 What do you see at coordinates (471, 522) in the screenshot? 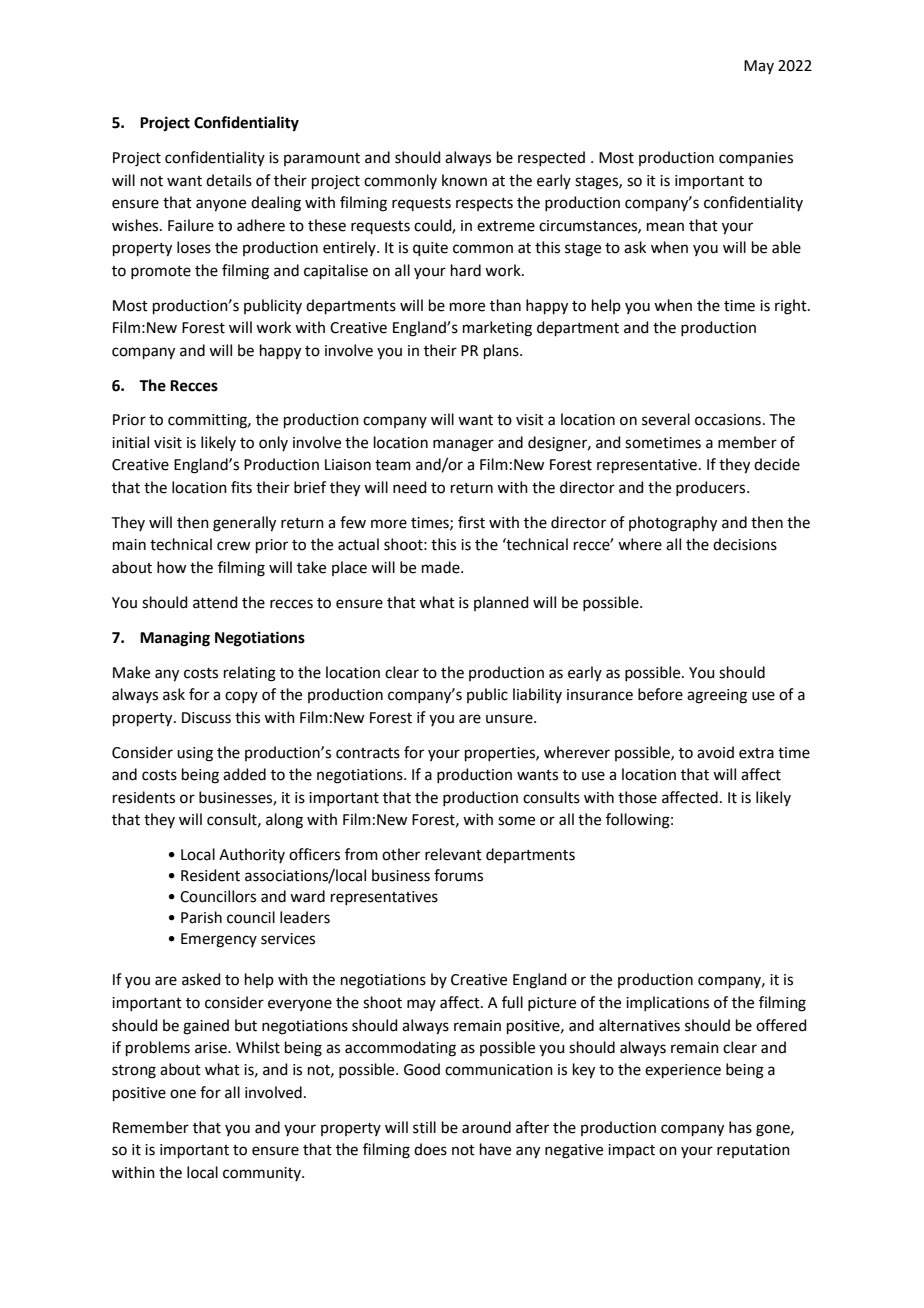
I see `first` at bounding box center [471, 522].
